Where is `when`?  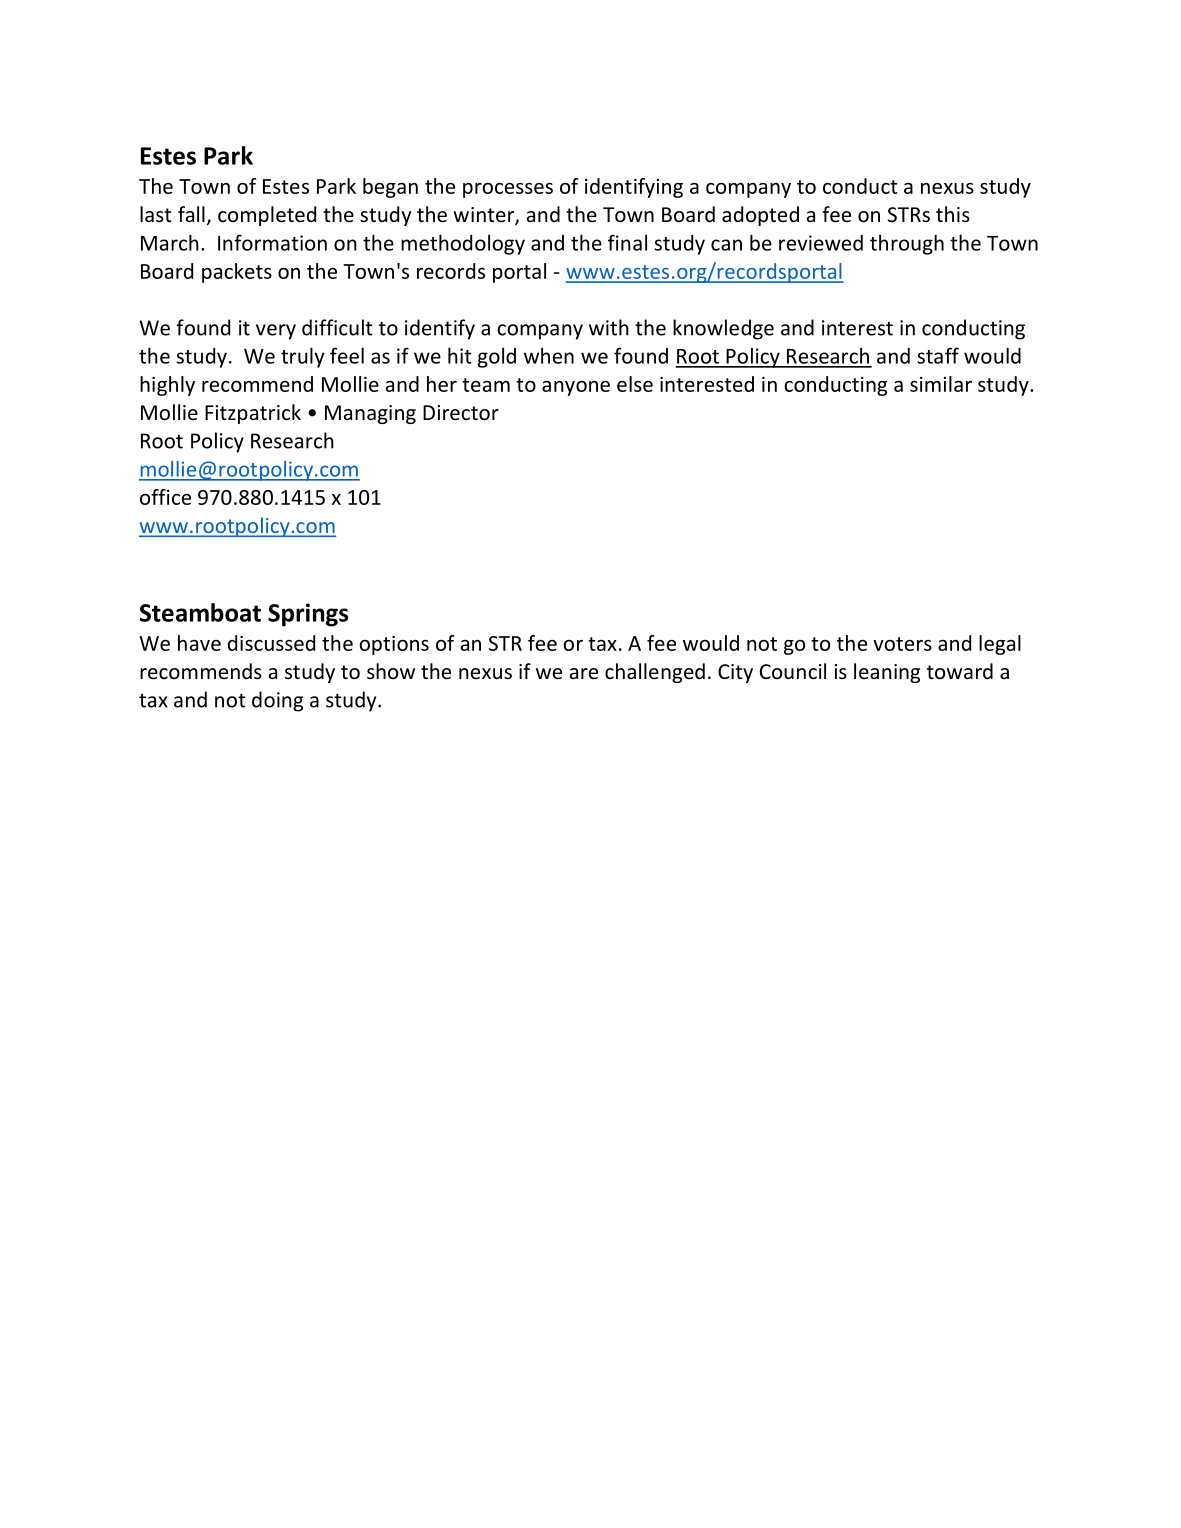
when is located at coordinates (549, 356).
